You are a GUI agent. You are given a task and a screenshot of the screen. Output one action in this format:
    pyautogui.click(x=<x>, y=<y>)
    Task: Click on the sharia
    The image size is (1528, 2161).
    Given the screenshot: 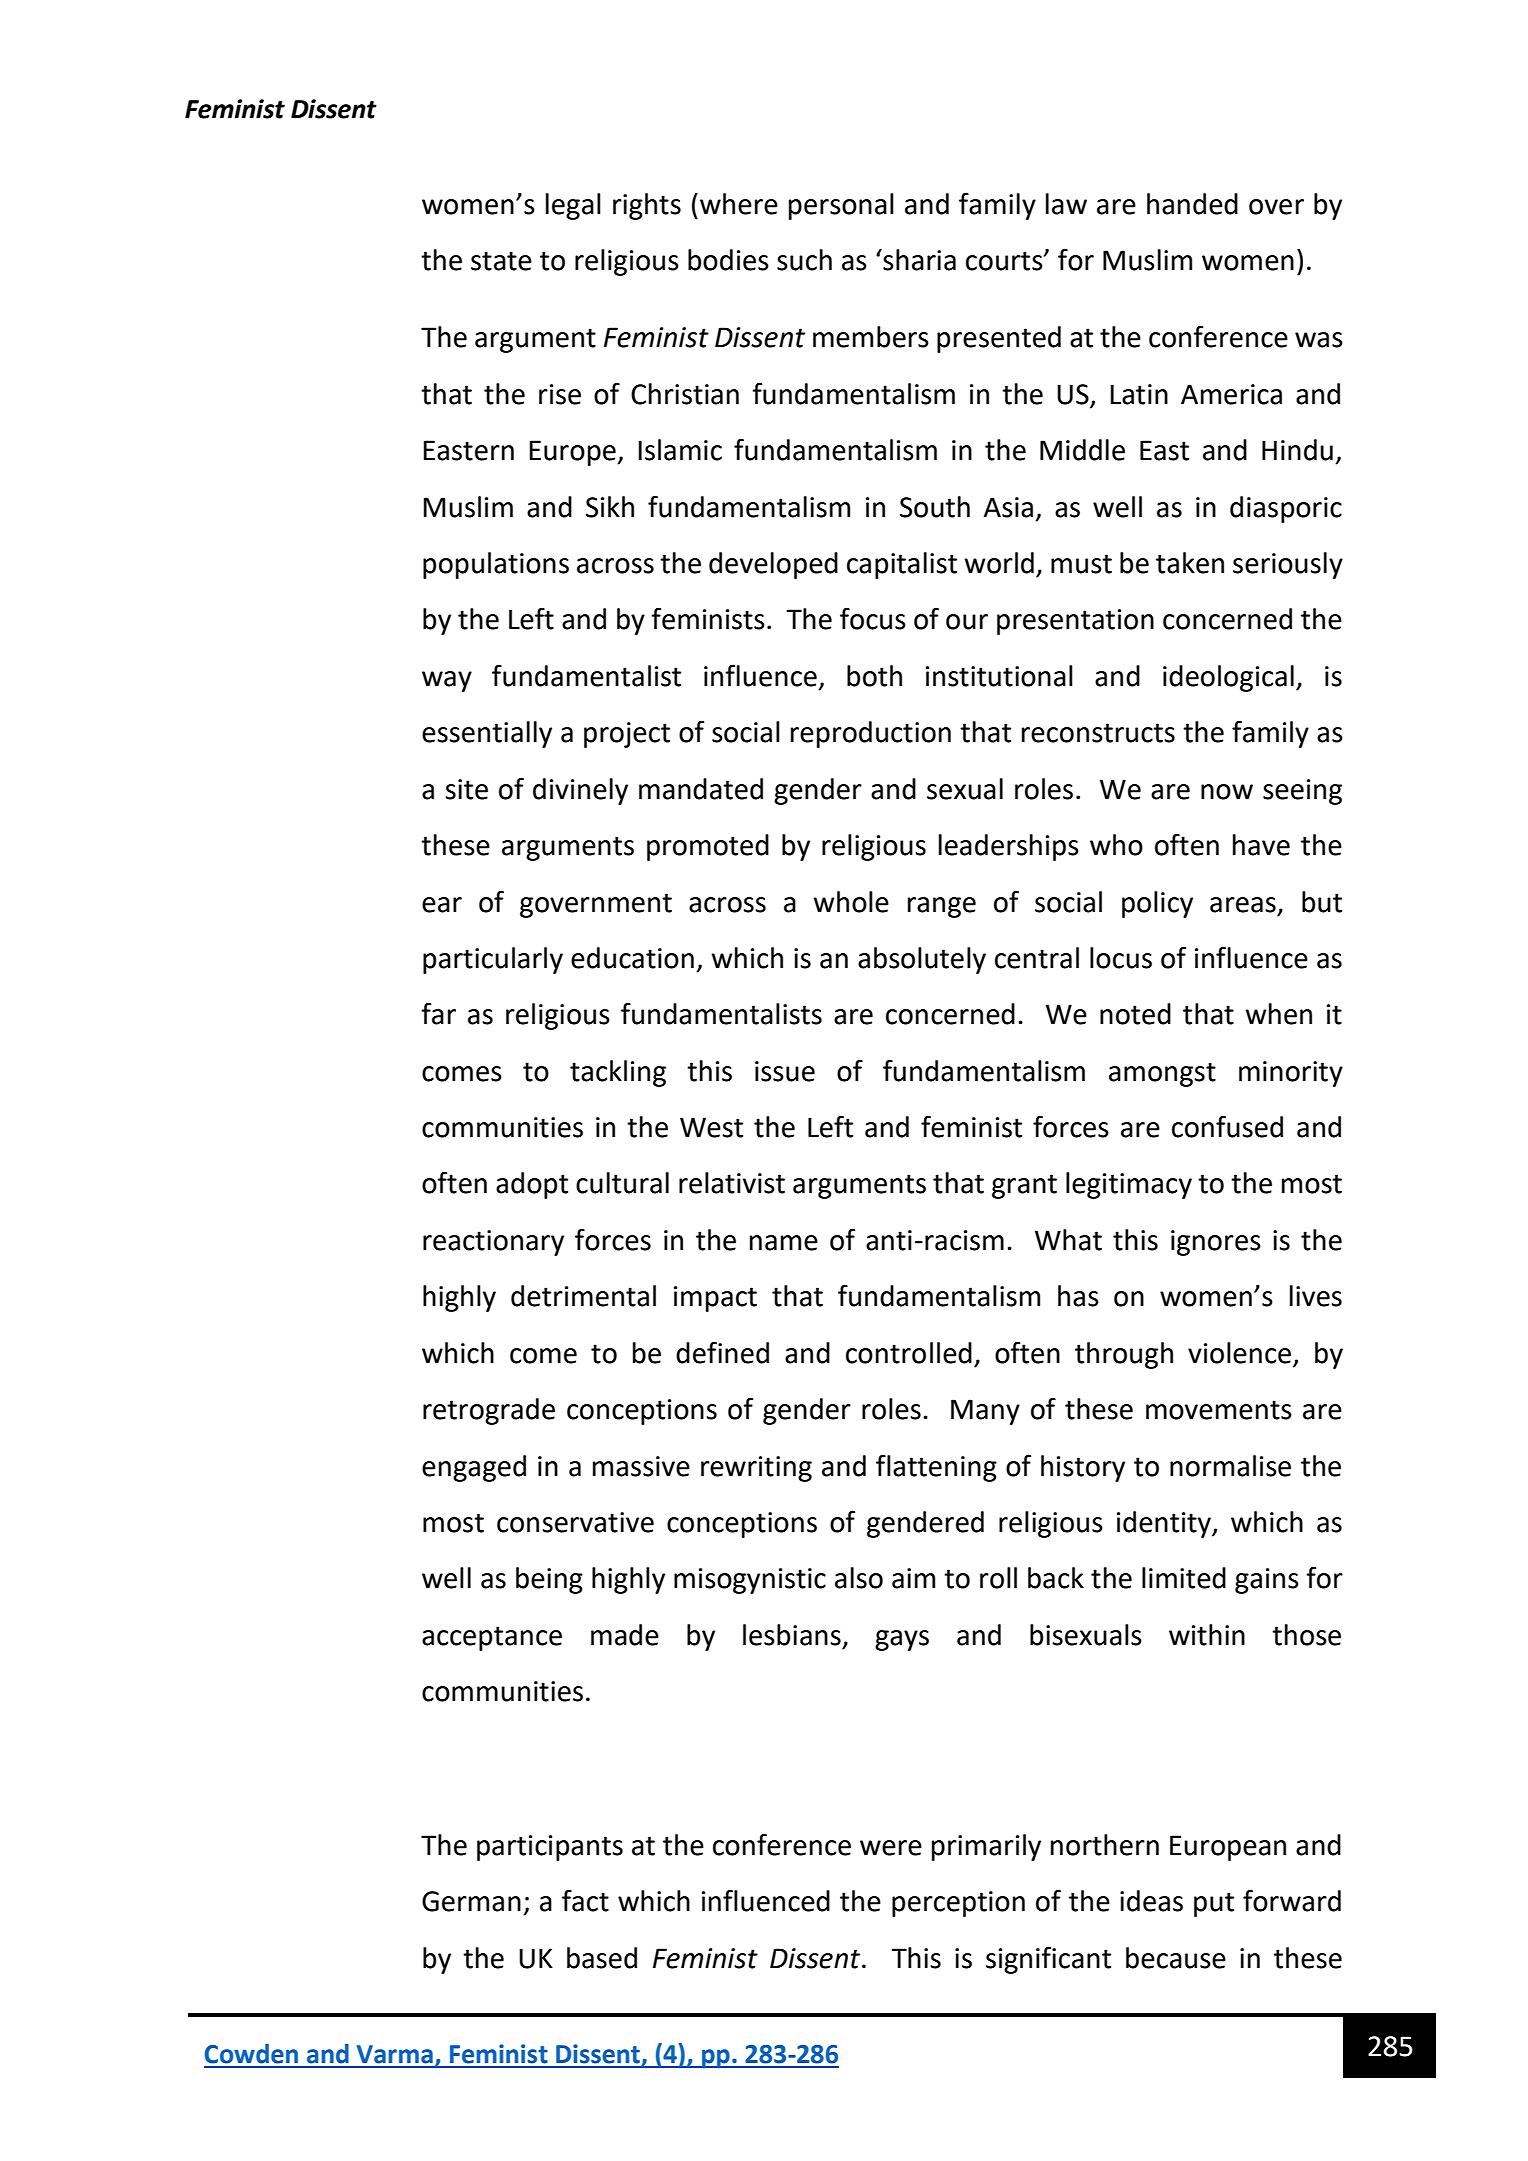 What is the action you would take?
    pyautogui.click(x=918, y=260)
